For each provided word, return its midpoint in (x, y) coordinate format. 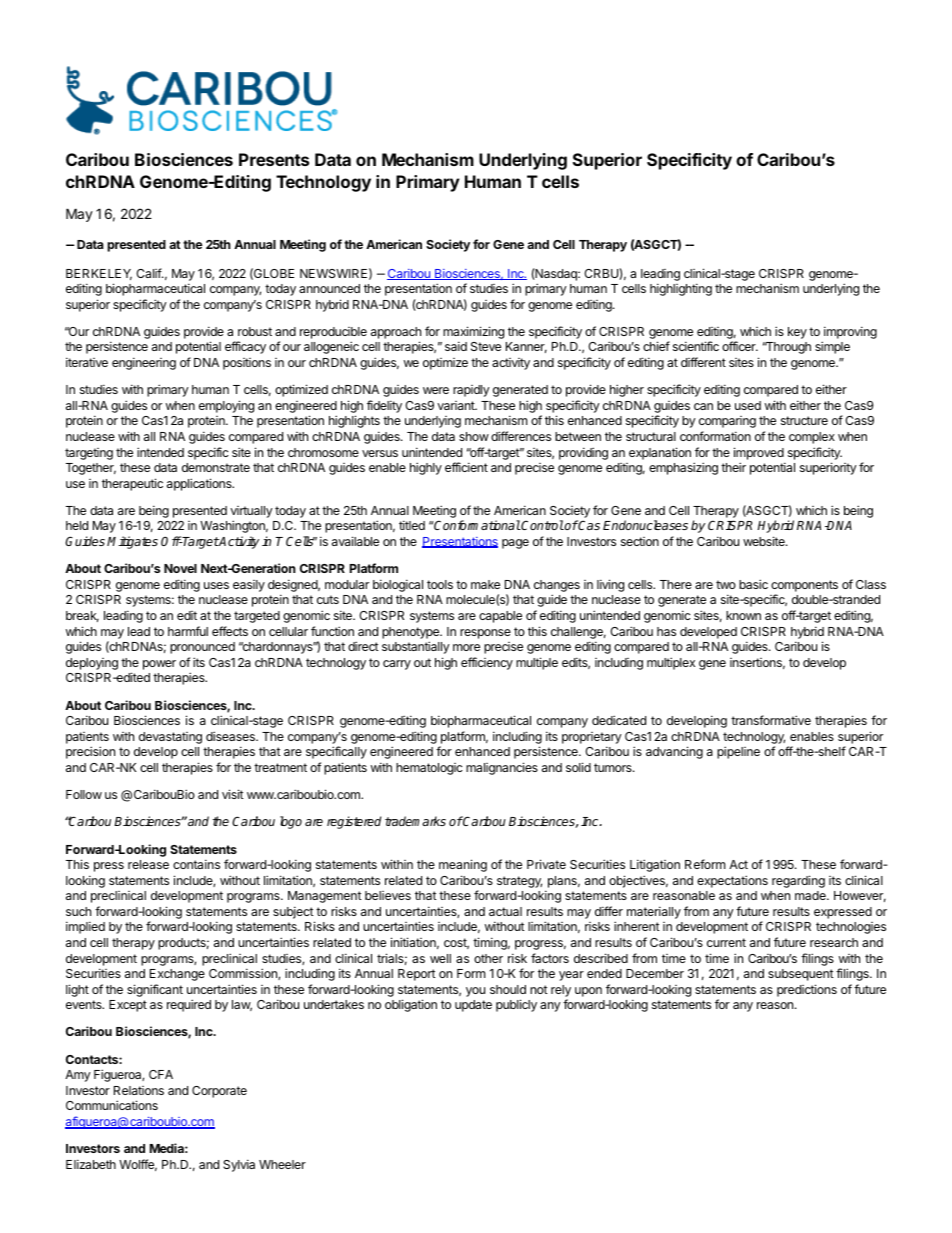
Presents (274, 159)
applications (200, 484)
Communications (112, 1105)
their (733, 467)
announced (329, 288)
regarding (798, 881)
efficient (466, 467)
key (797, 333)
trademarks (415, 821)
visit (233, 794)
